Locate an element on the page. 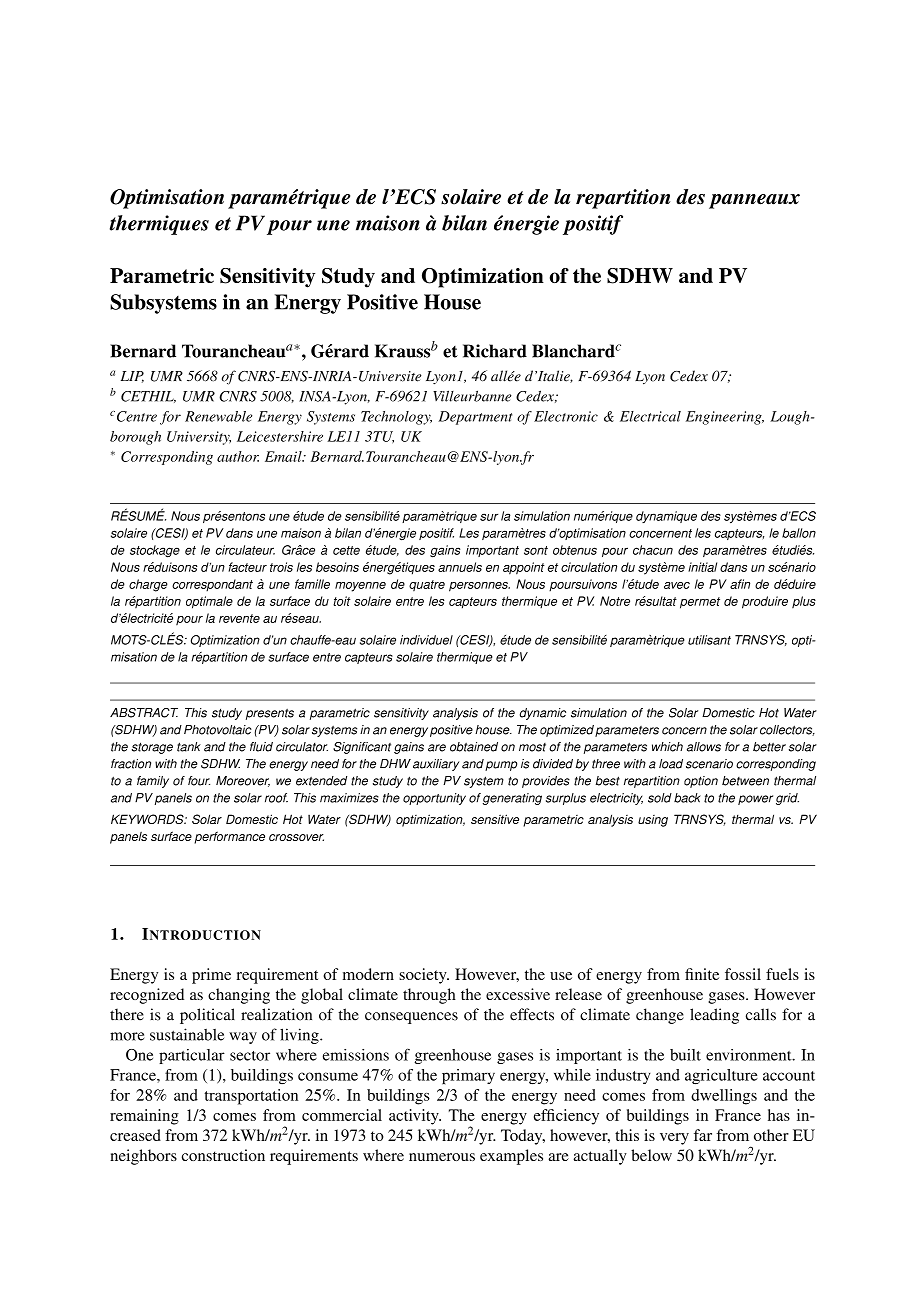 The height and width of the page is (1308, 924). sensitive is located at coordinates (495, 819).
